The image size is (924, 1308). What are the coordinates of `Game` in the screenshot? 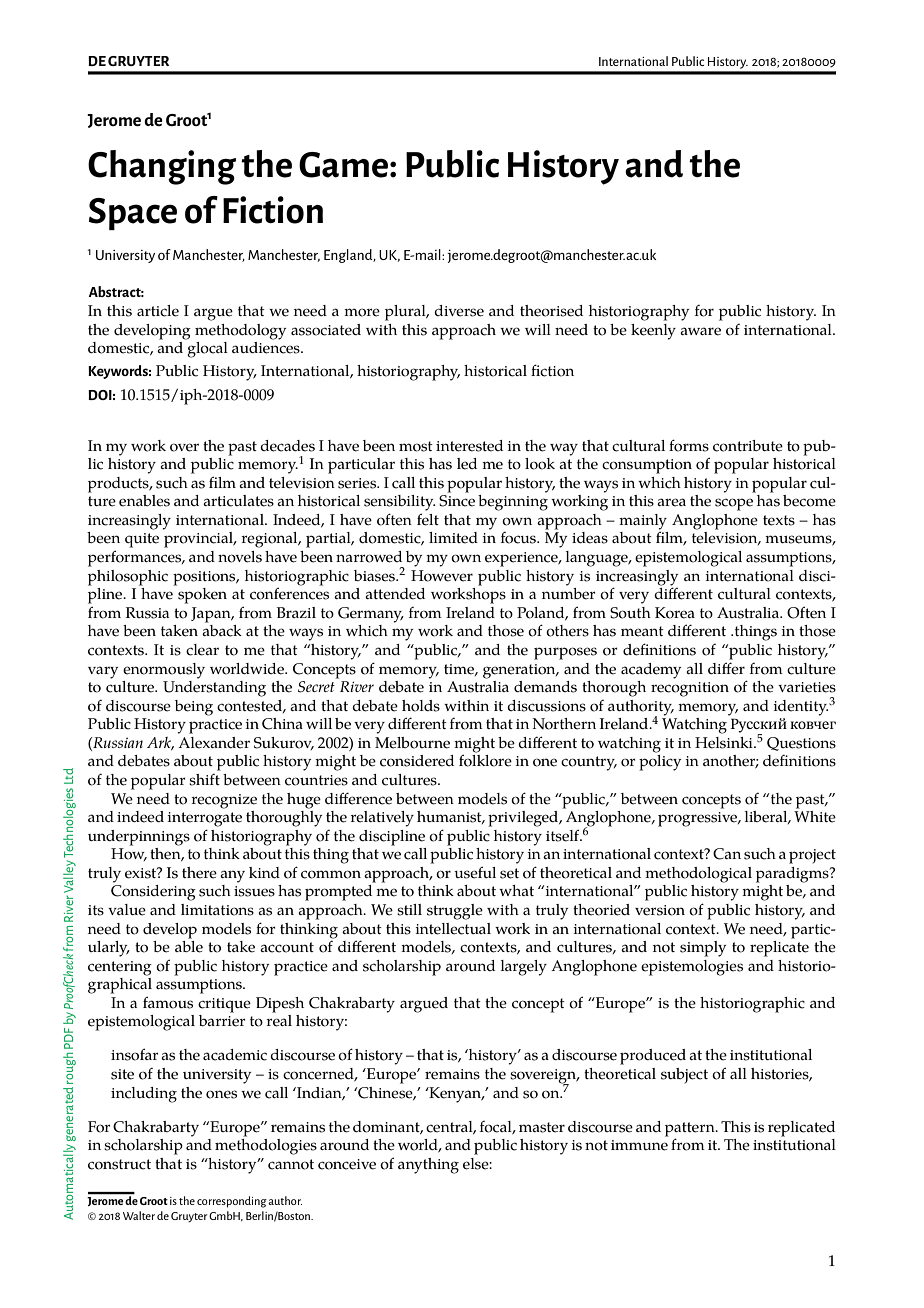 It's located at (343, 165).
